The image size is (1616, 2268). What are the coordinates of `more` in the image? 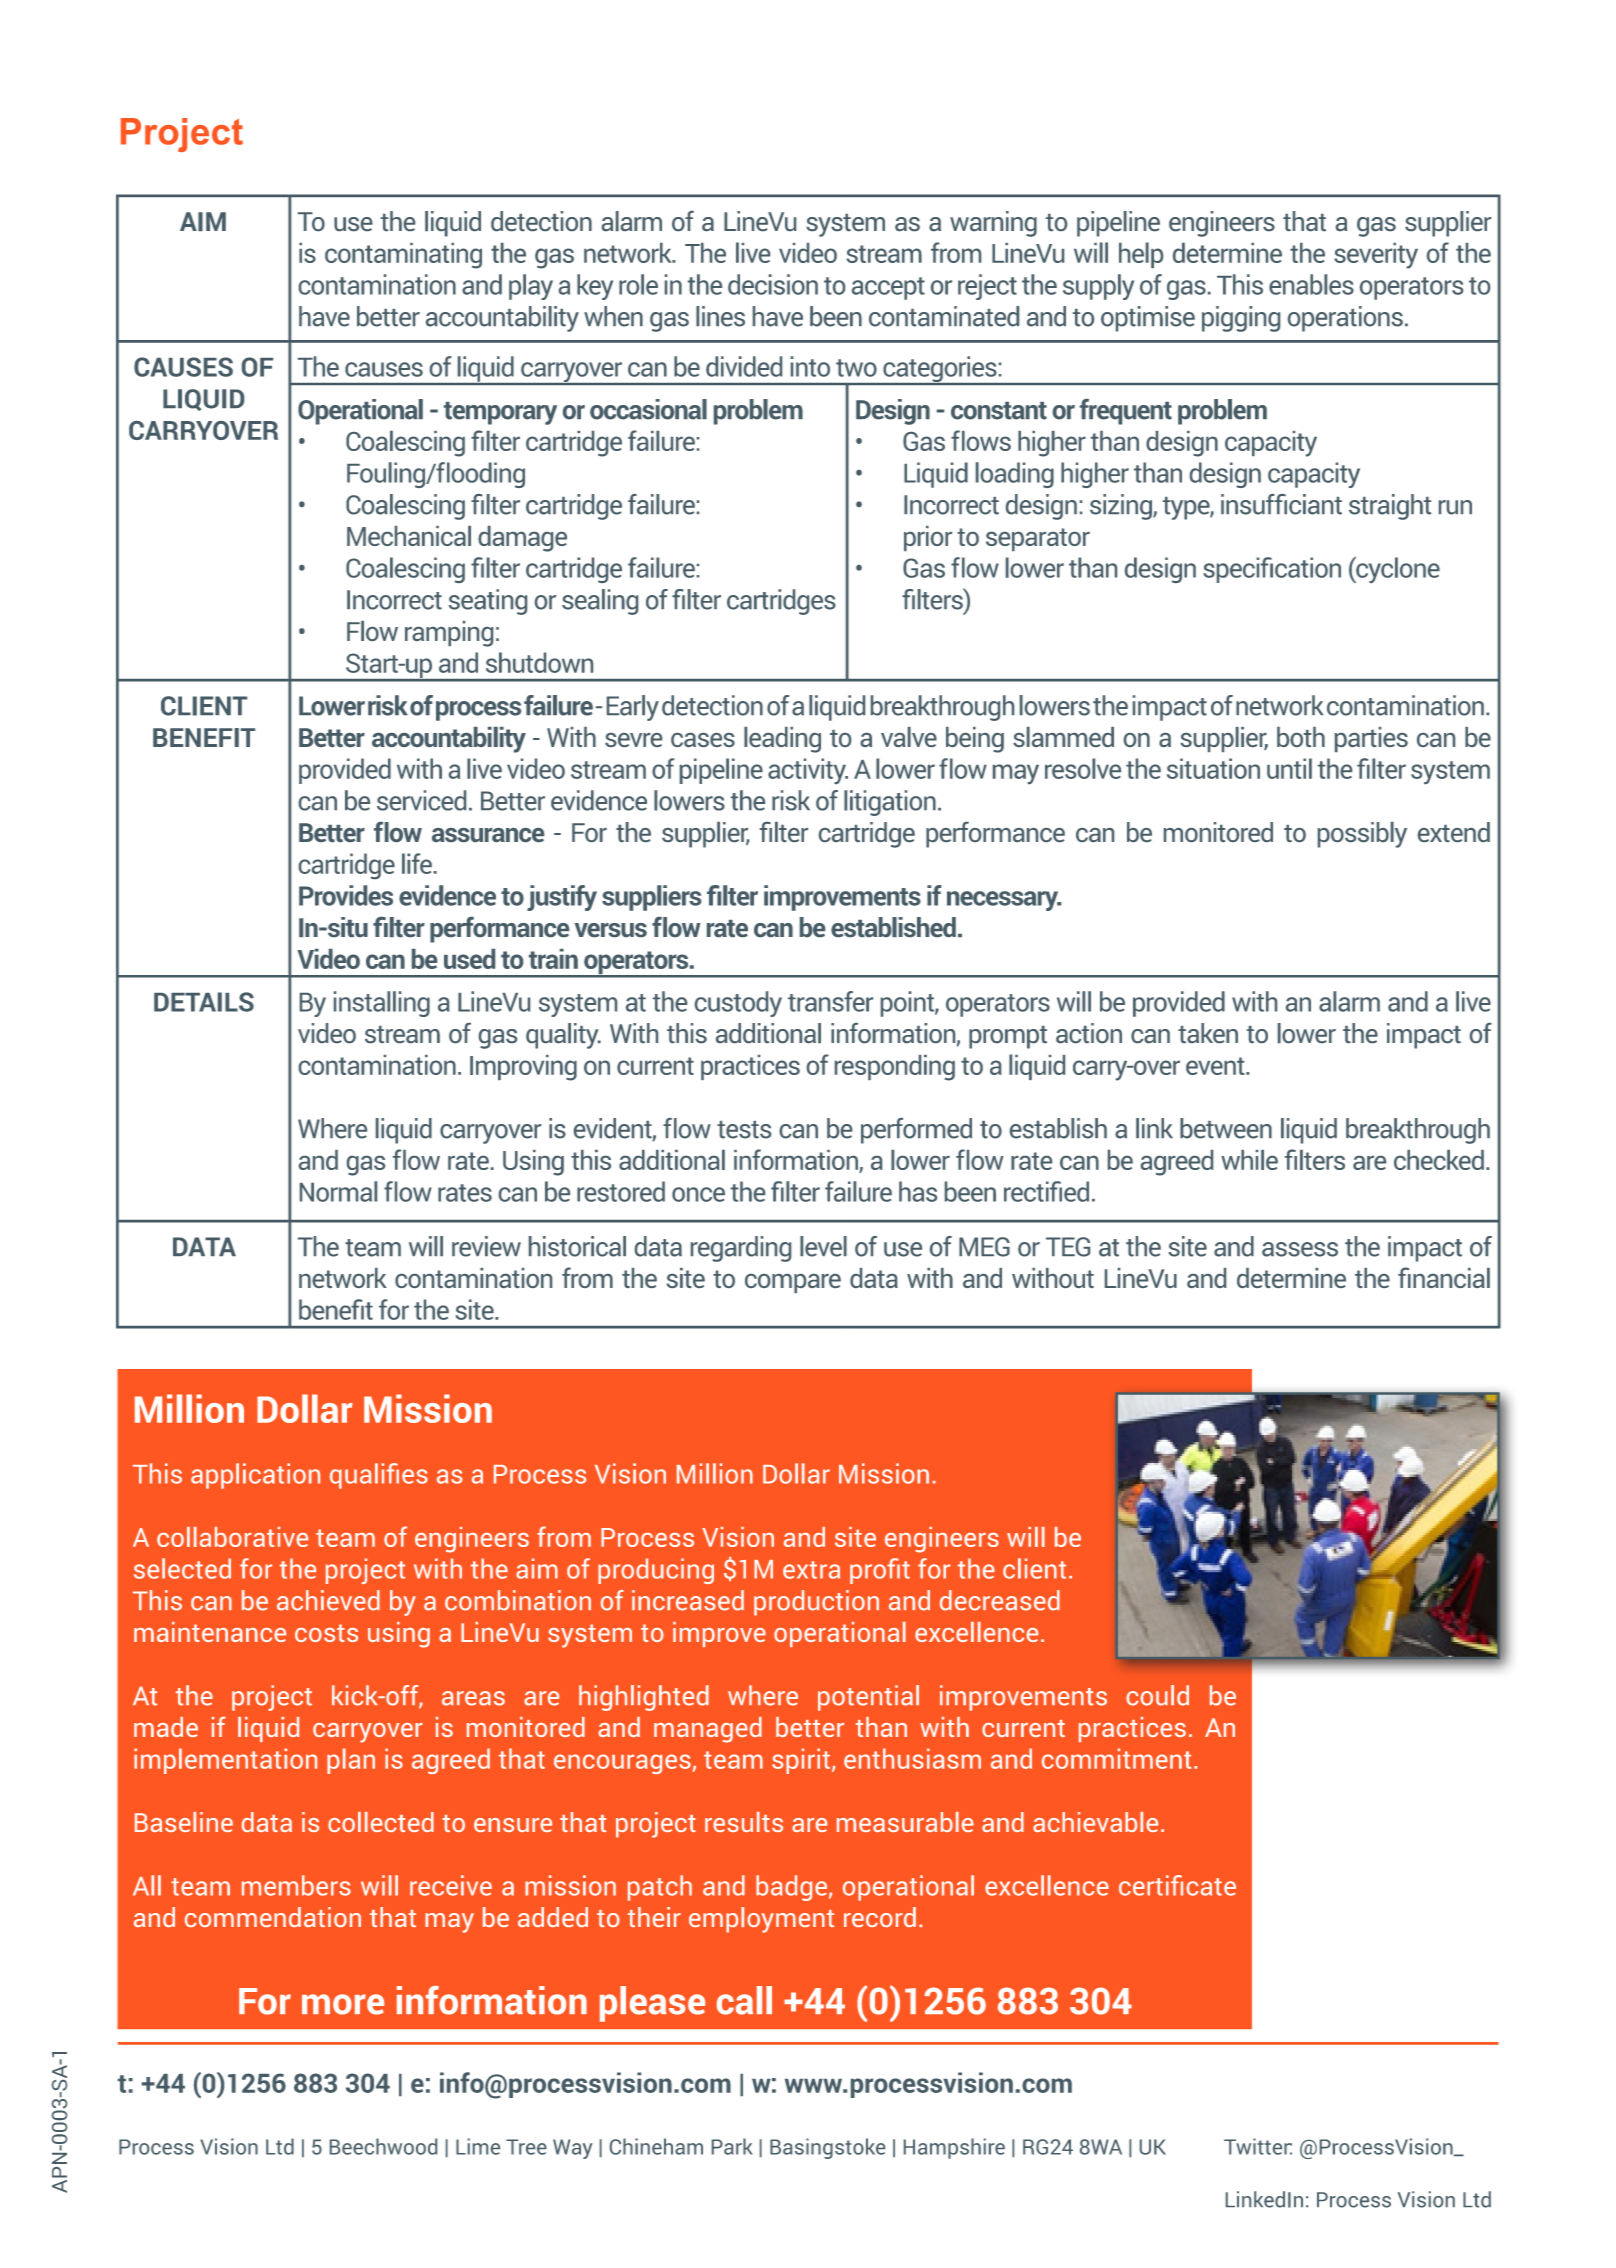 It's located at (343, 2004).
